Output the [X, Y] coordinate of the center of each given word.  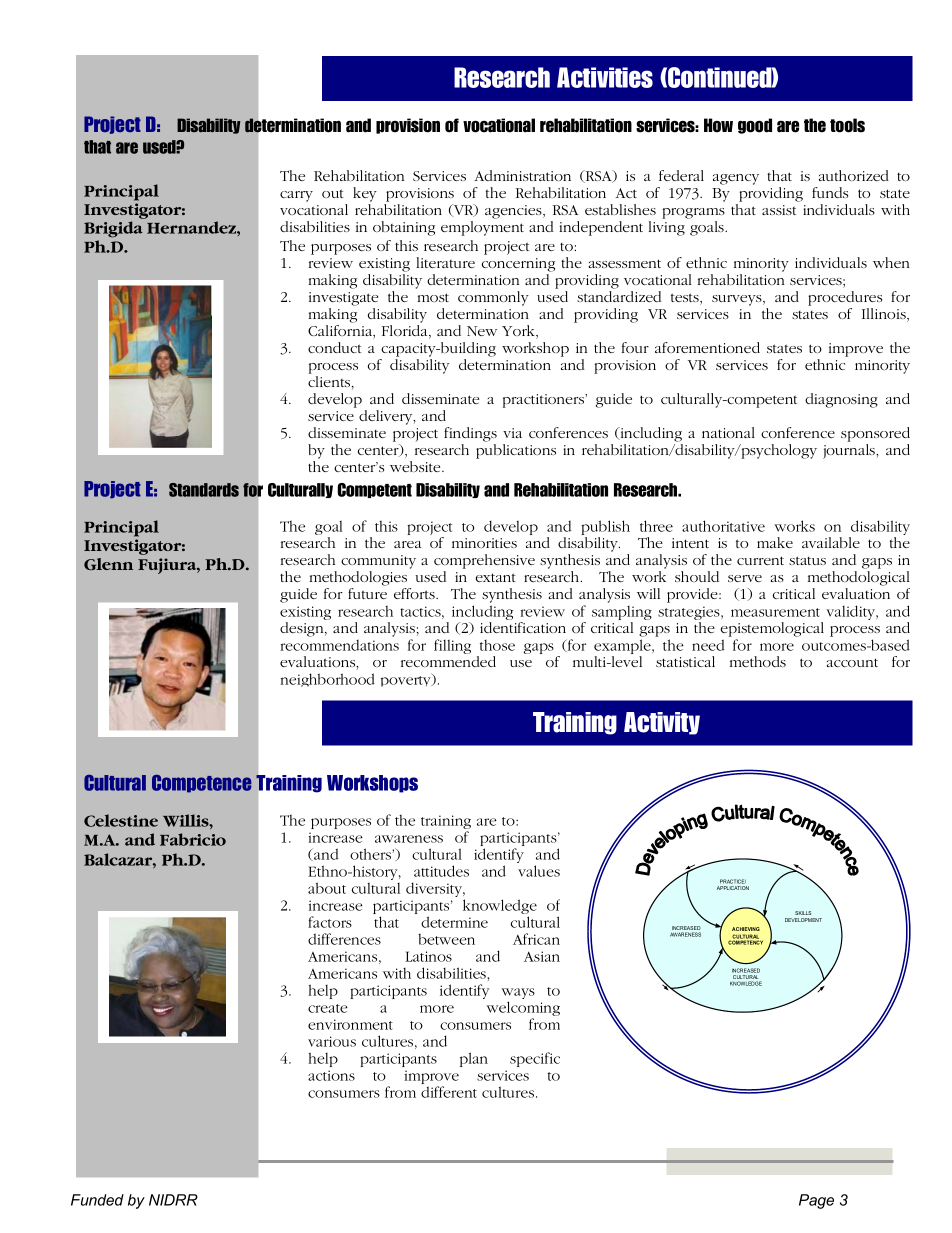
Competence [201, 784]
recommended [448, 661]
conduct [335, 347]
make [775, 542]
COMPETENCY [745, 942]
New [482, 331]
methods [758, 661]
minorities [484, 543]
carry [296, 196]
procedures [845, 298]
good [755, 126]
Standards [204, 490]
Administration [522, 175]
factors [330, 922]
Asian [542, 956]
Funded [97, 1200]
